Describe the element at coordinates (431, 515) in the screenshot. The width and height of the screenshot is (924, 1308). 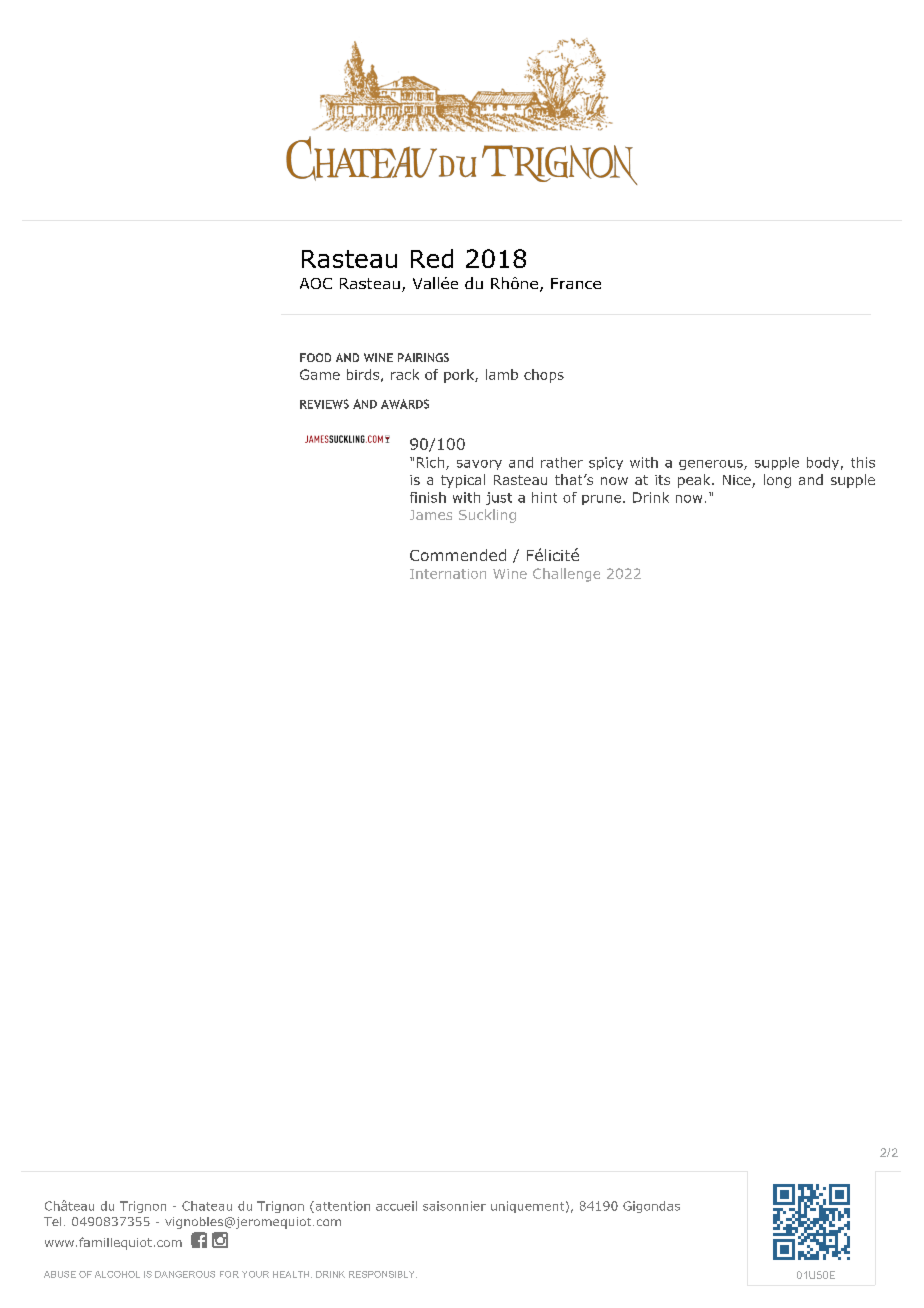
I see `James` at that location.
